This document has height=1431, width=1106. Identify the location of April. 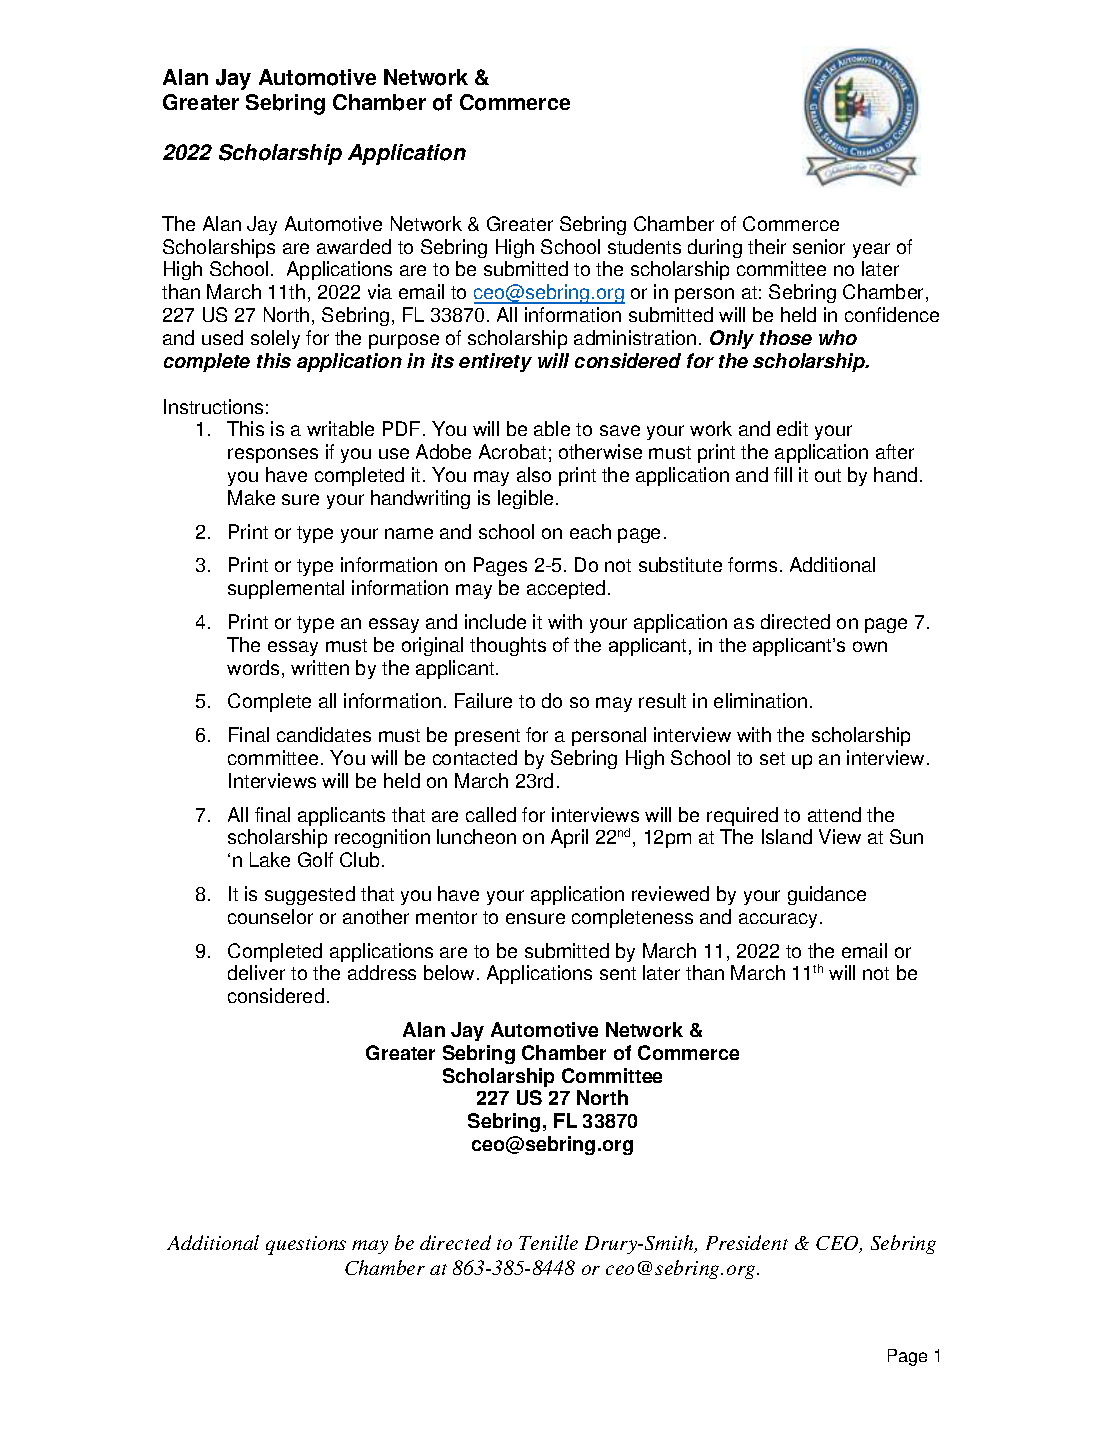
(569, 838).
